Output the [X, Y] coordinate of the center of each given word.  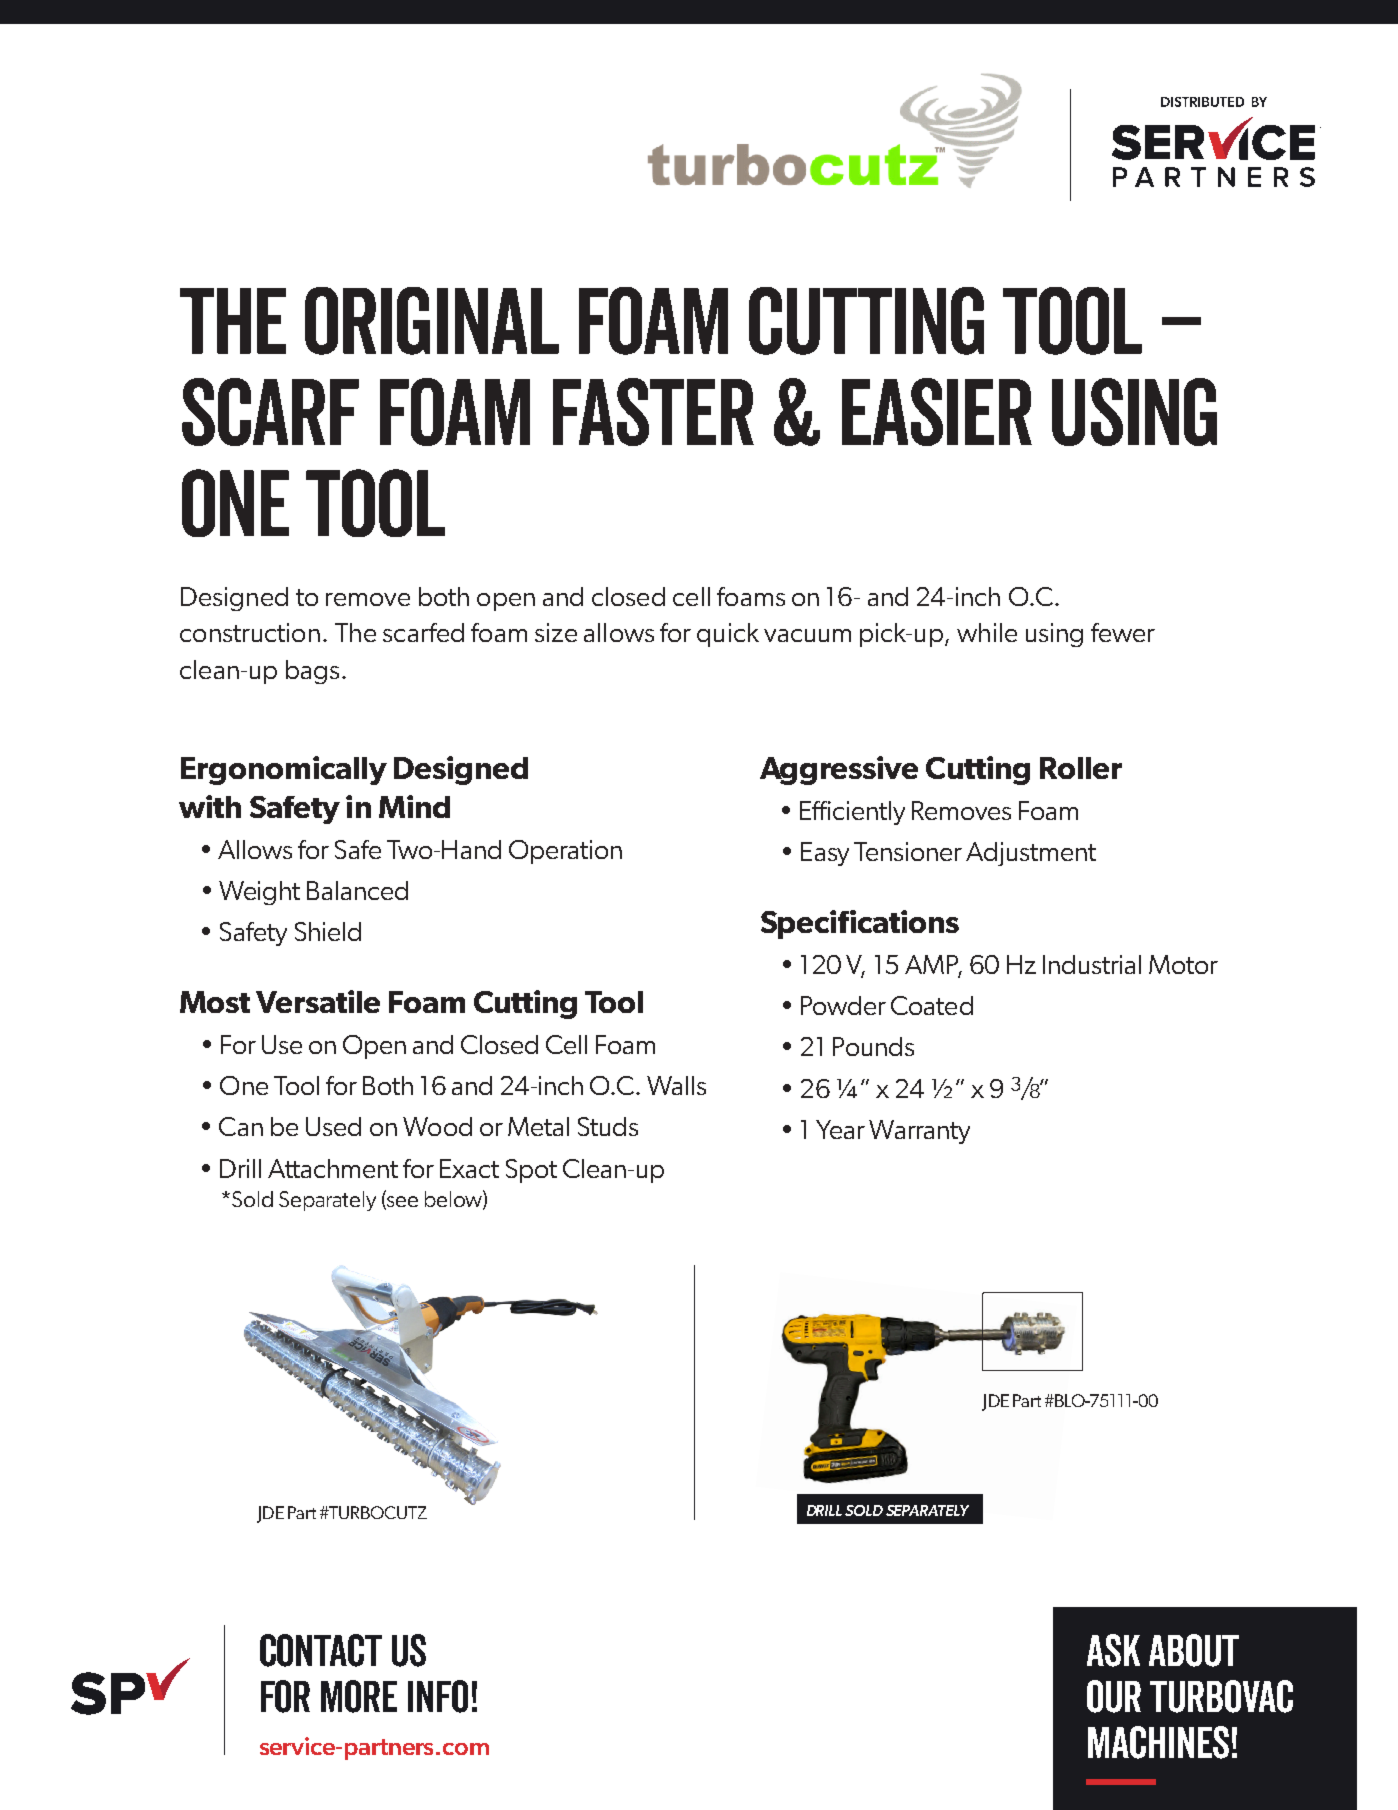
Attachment [333, 1168]
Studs [608, 1126]
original [432, 321]
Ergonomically [284, 770]
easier [937, 412]
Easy [825, 854]
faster [653, 412]
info [438, 1696]
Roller [1081, 768]
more [359, 1696]
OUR [1114, 1696]
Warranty [919, 1132]
